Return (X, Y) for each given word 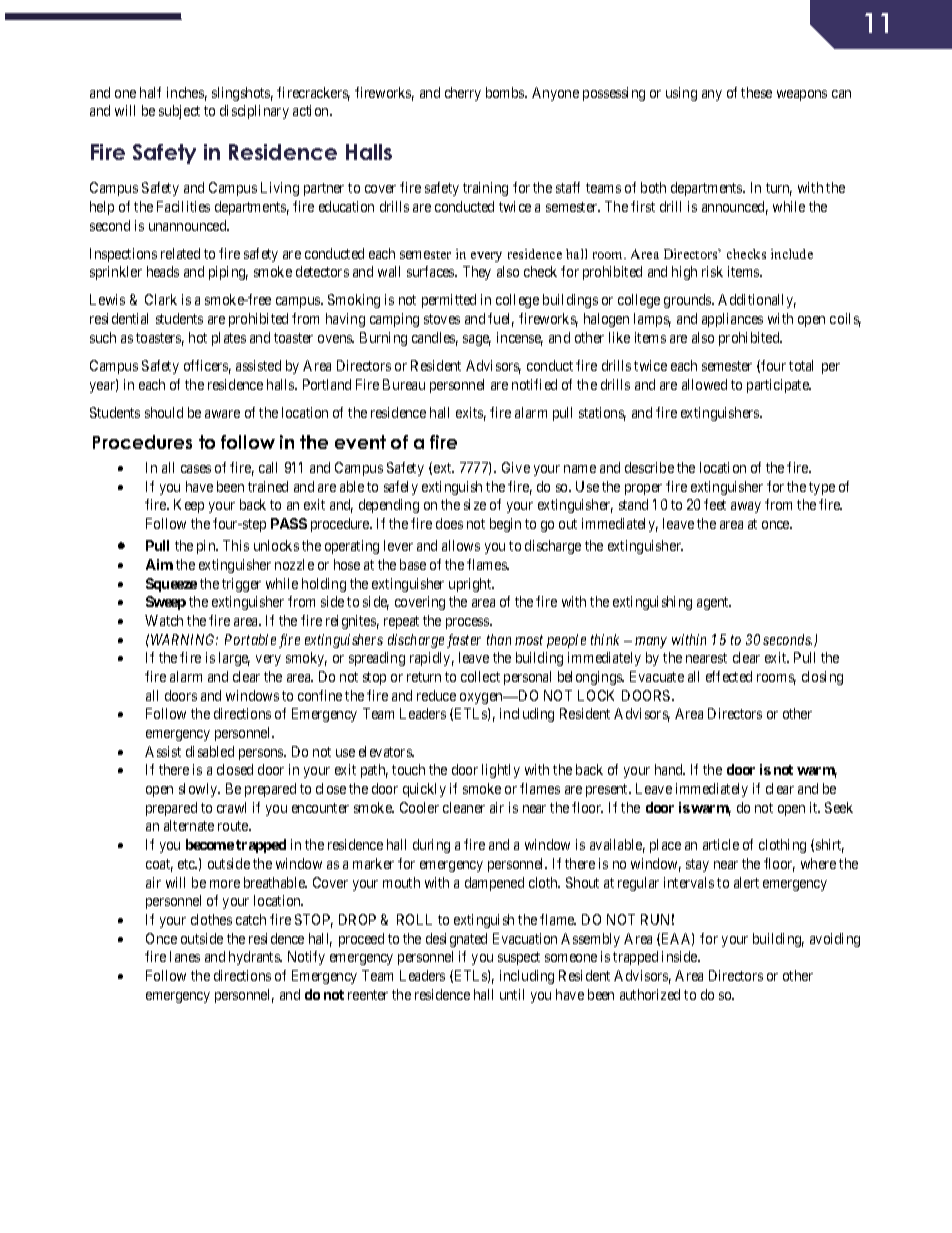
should (164, 412)
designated (456, 940)
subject (179, 112)
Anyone (555, 94)
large (234, 659)
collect (480, 676)
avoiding (835, 940)
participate (779, 386)
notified (534, 384)
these (756, 92)
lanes (185, 956)
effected (729, 676)
